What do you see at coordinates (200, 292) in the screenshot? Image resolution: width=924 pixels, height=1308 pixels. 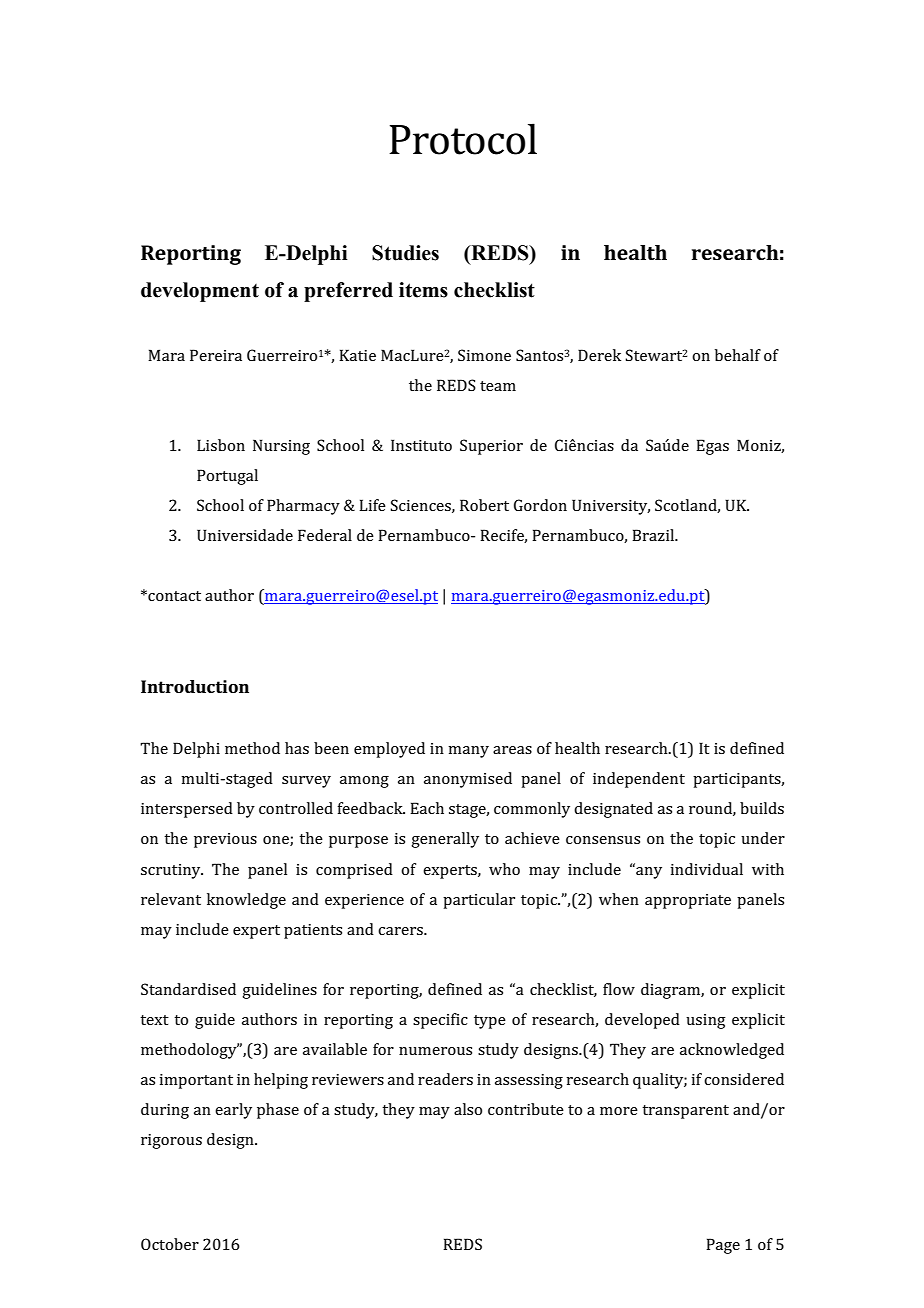 I see `development` at bounding box center [200, 292].
